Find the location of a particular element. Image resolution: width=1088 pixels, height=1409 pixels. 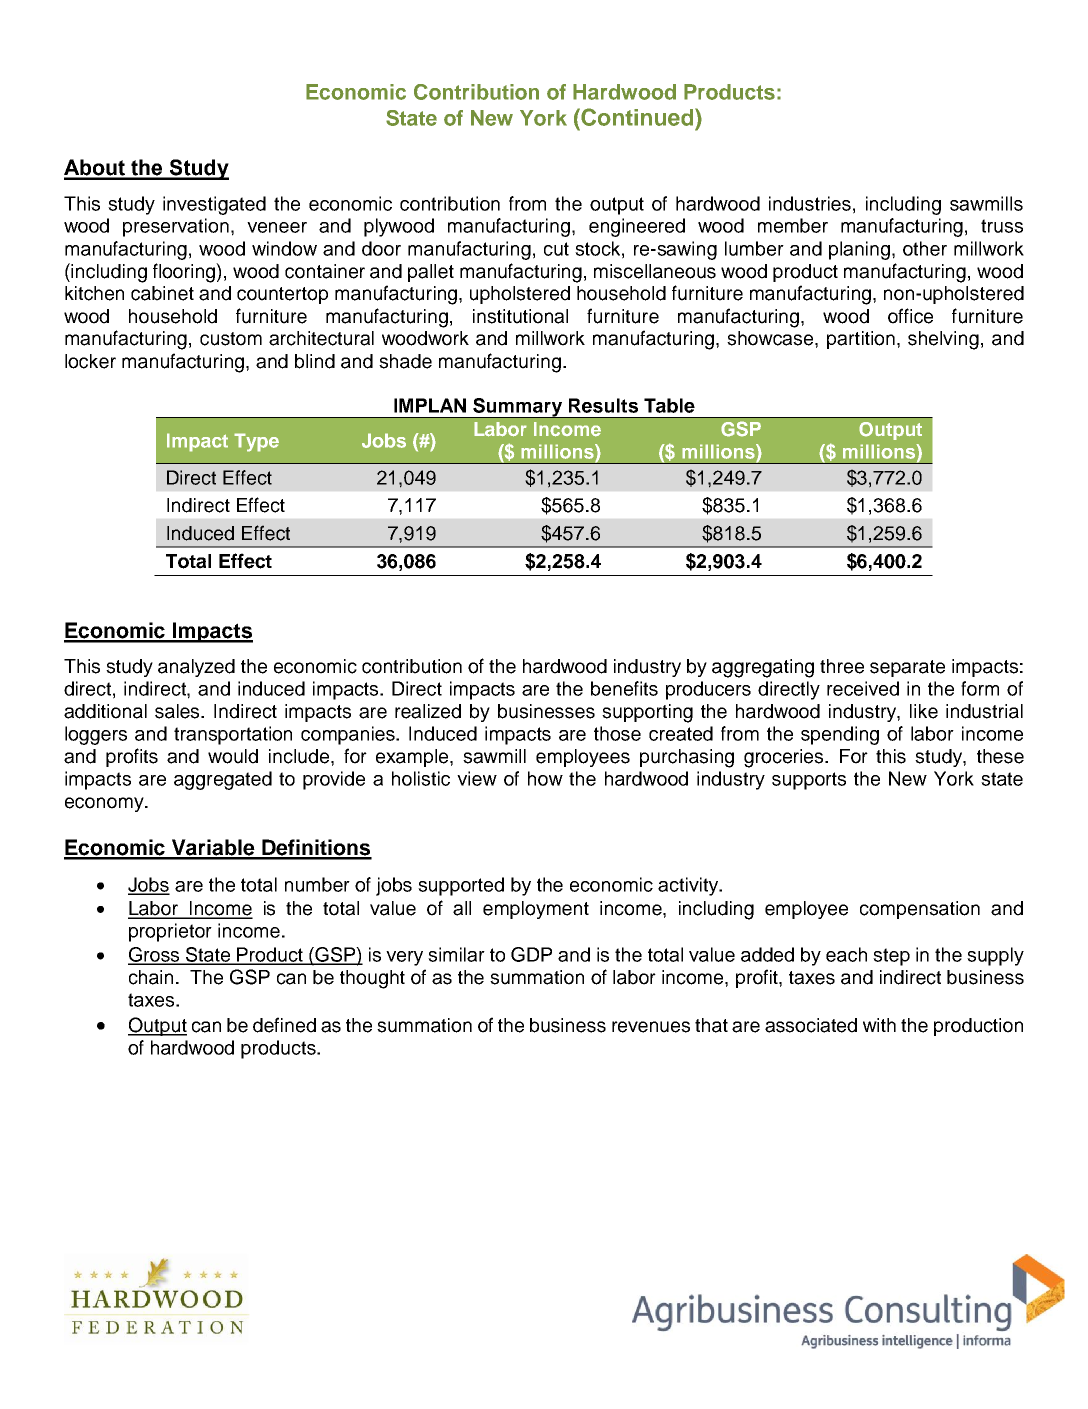

chain is located at coordinates (151, 977).
